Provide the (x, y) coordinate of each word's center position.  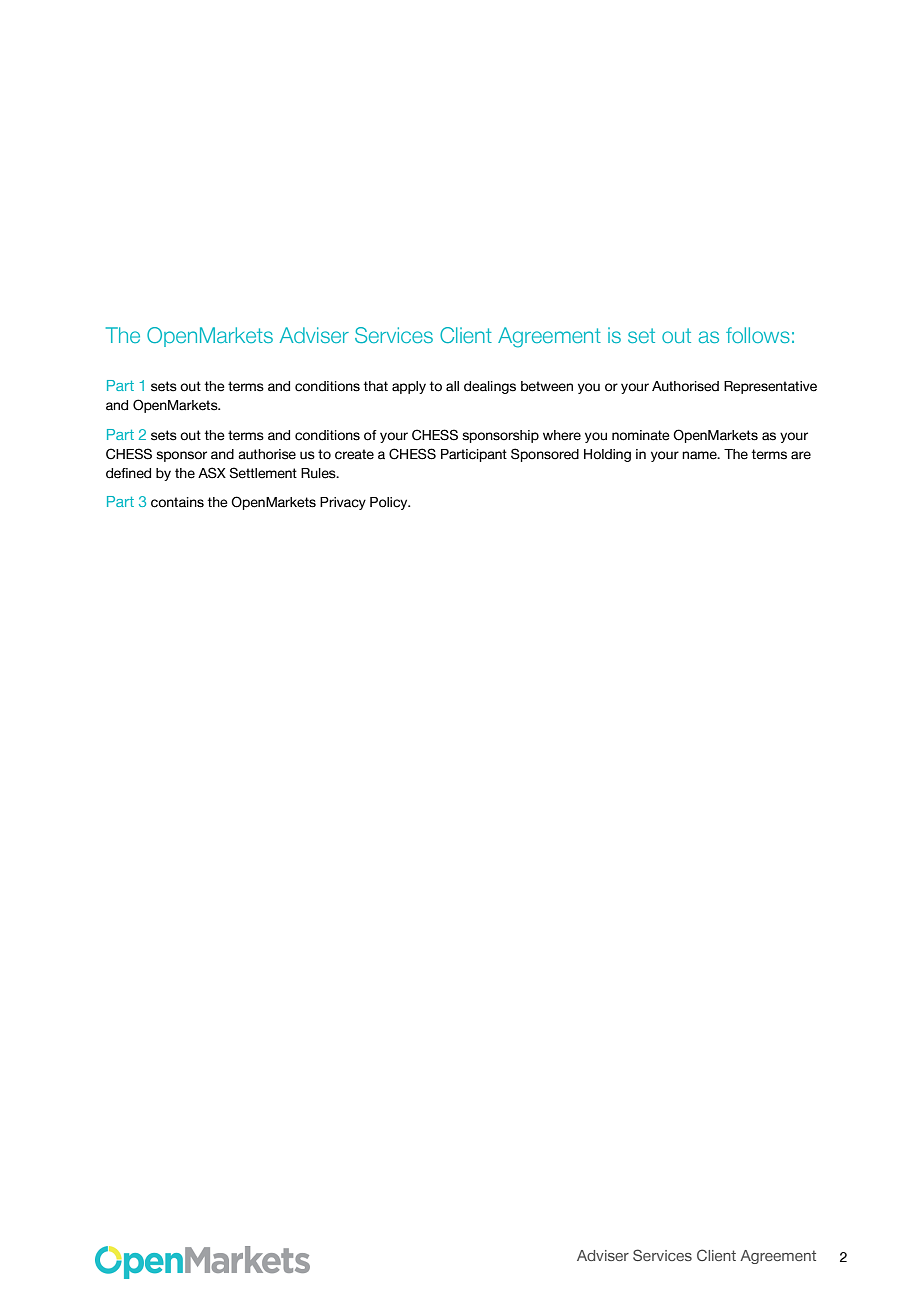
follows (758, 335)
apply (409, 387)
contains (177, 502)
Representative (770, 387)
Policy (390, 503)
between (547, 386)
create (354, 454)
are (801, 455)
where (562, 435)
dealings (490, 387)
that (375, 386)
